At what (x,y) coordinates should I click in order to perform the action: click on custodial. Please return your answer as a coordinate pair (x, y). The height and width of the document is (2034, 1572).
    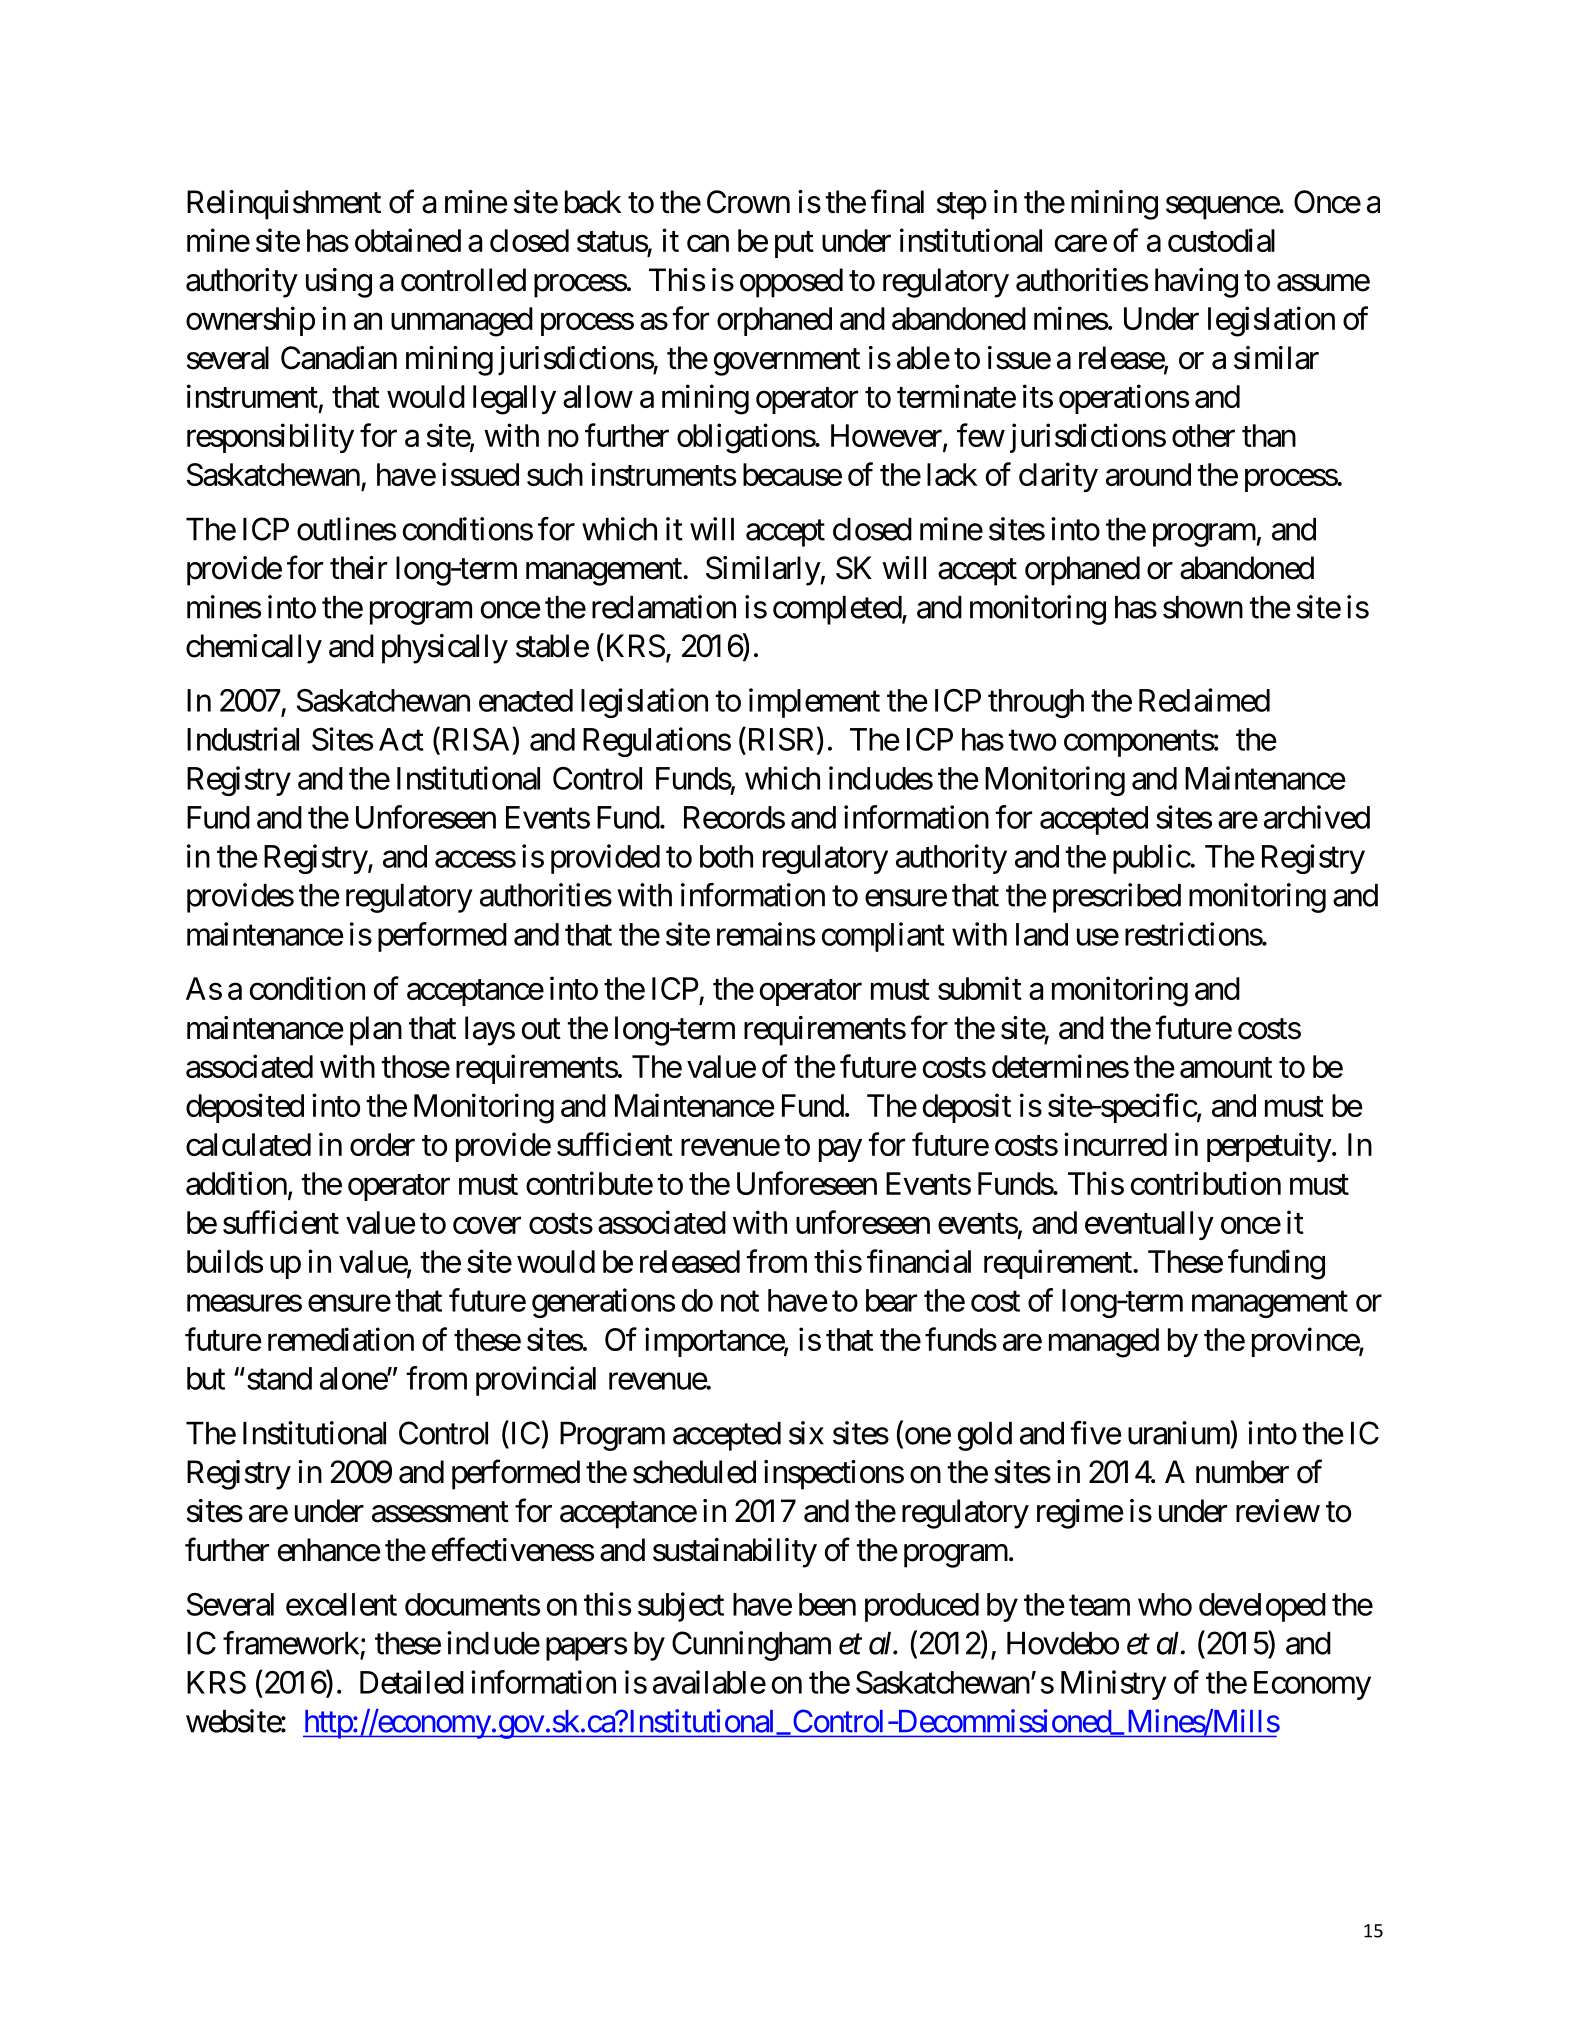
    Looking at the image, I should click on (1221, 240).
